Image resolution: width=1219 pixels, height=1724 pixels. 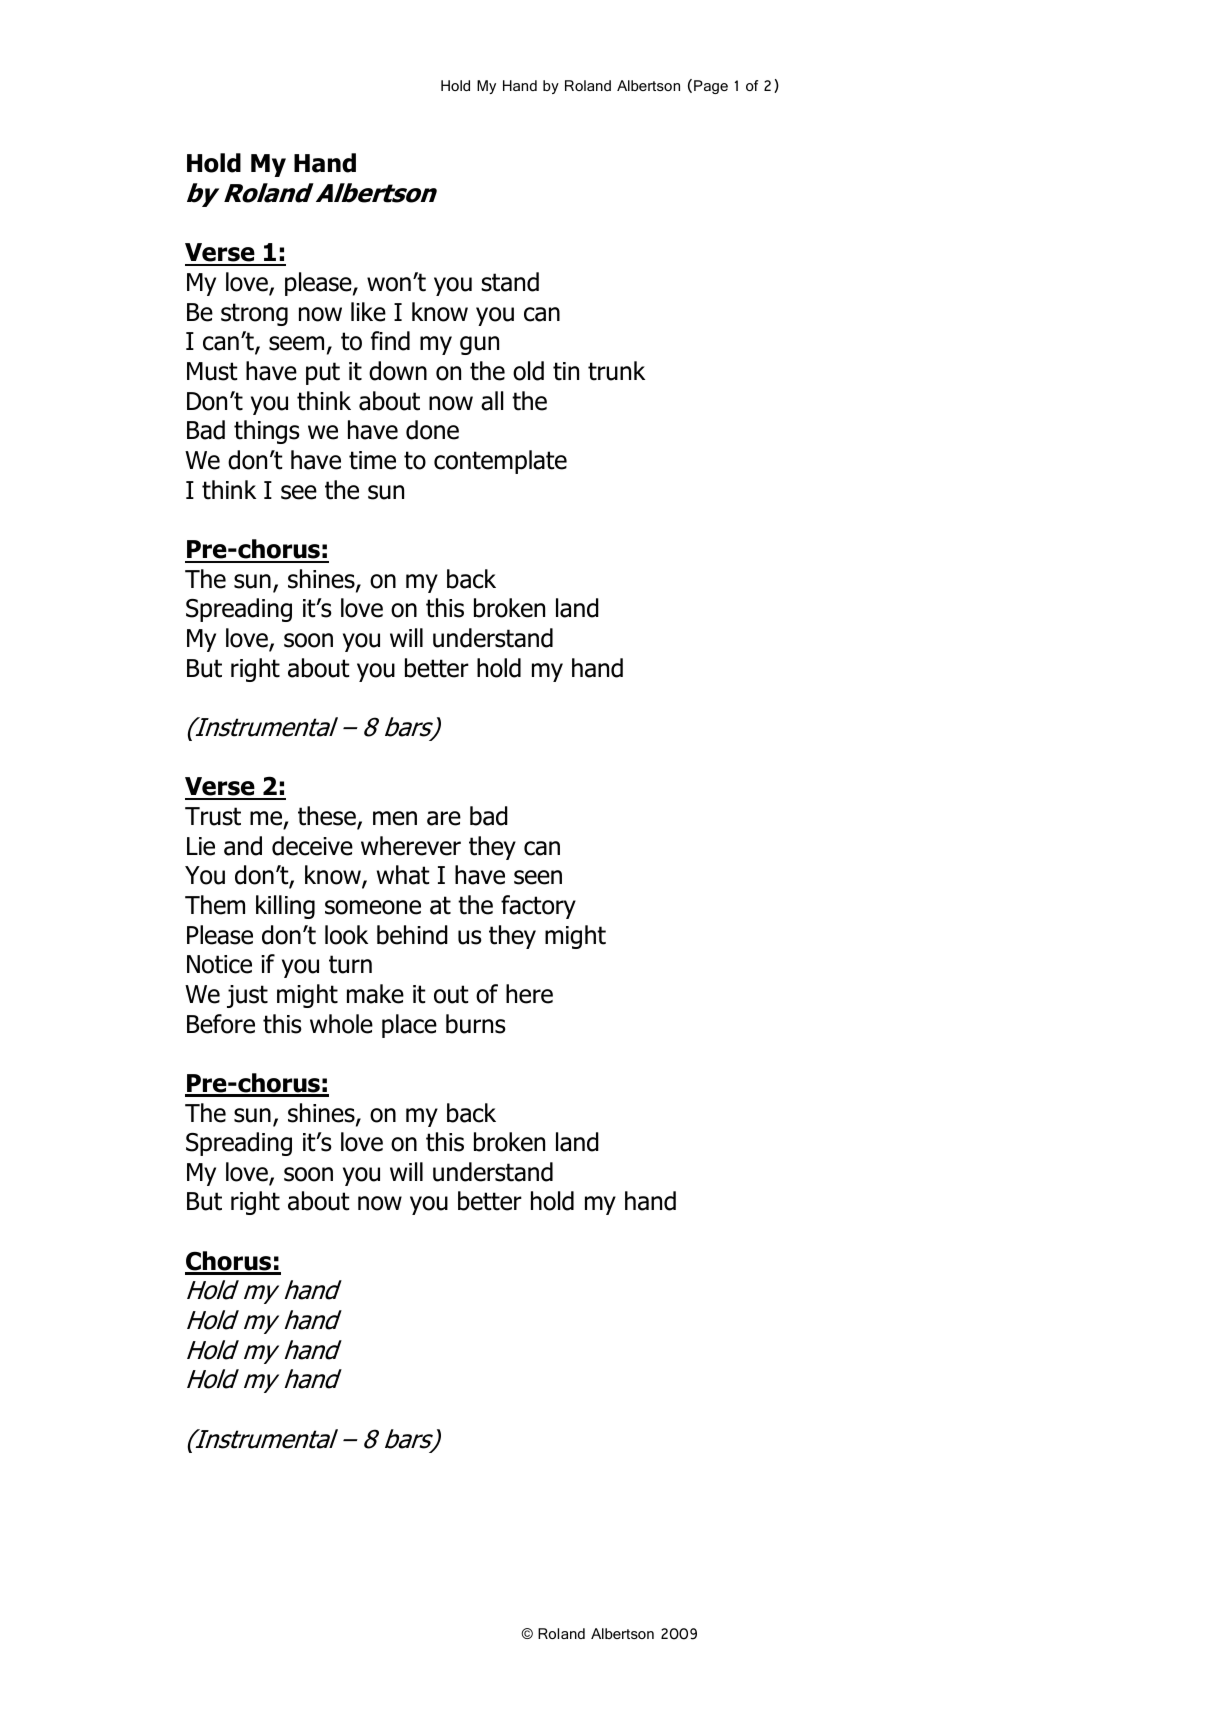 I want to click on Page, so click(x=711, y=87).
